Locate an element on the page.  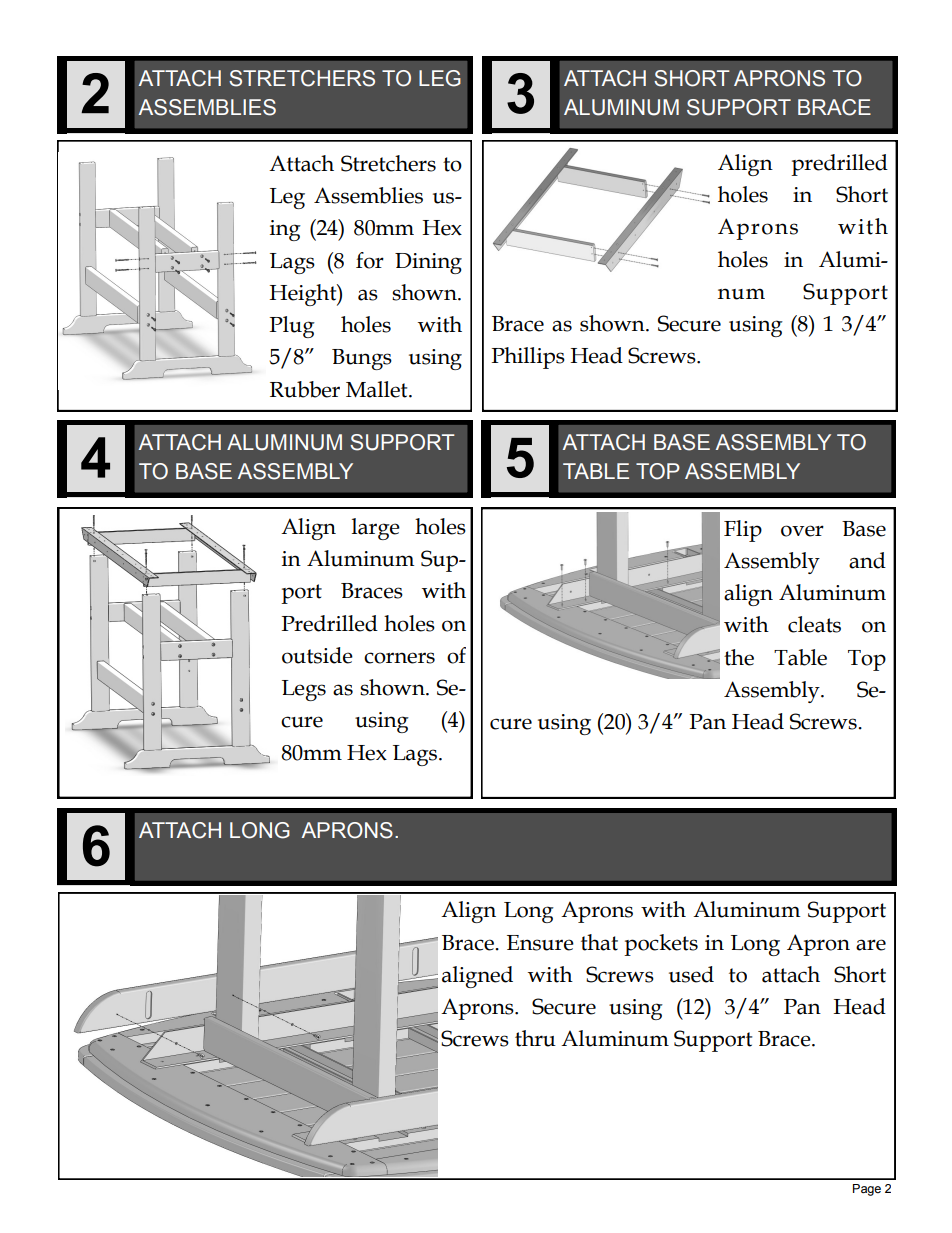
Phillips is located at coordinates (528, 358).
